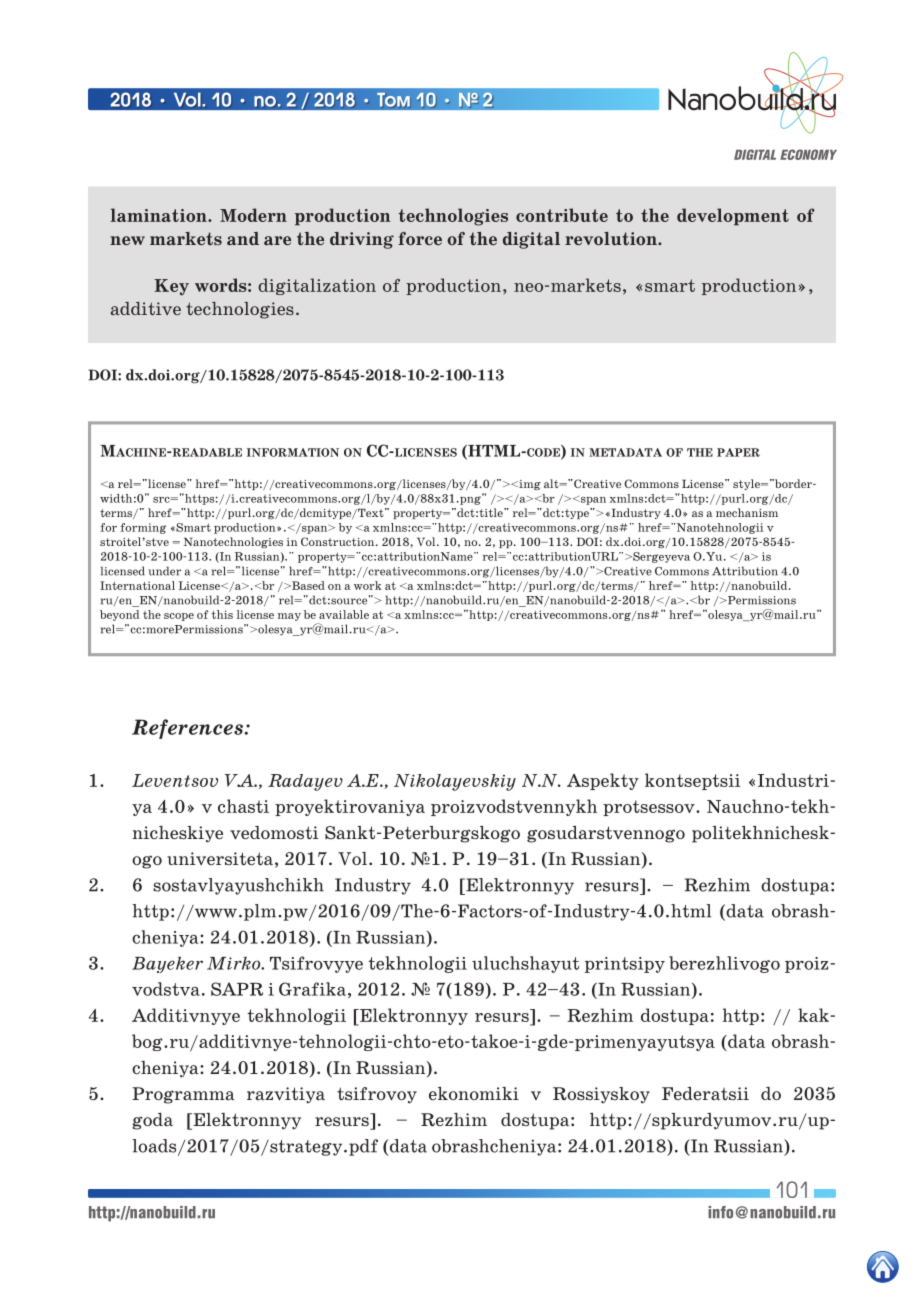 This screenshot has width=924, height=1308. I want to click on contribute, so click(562, 215).
